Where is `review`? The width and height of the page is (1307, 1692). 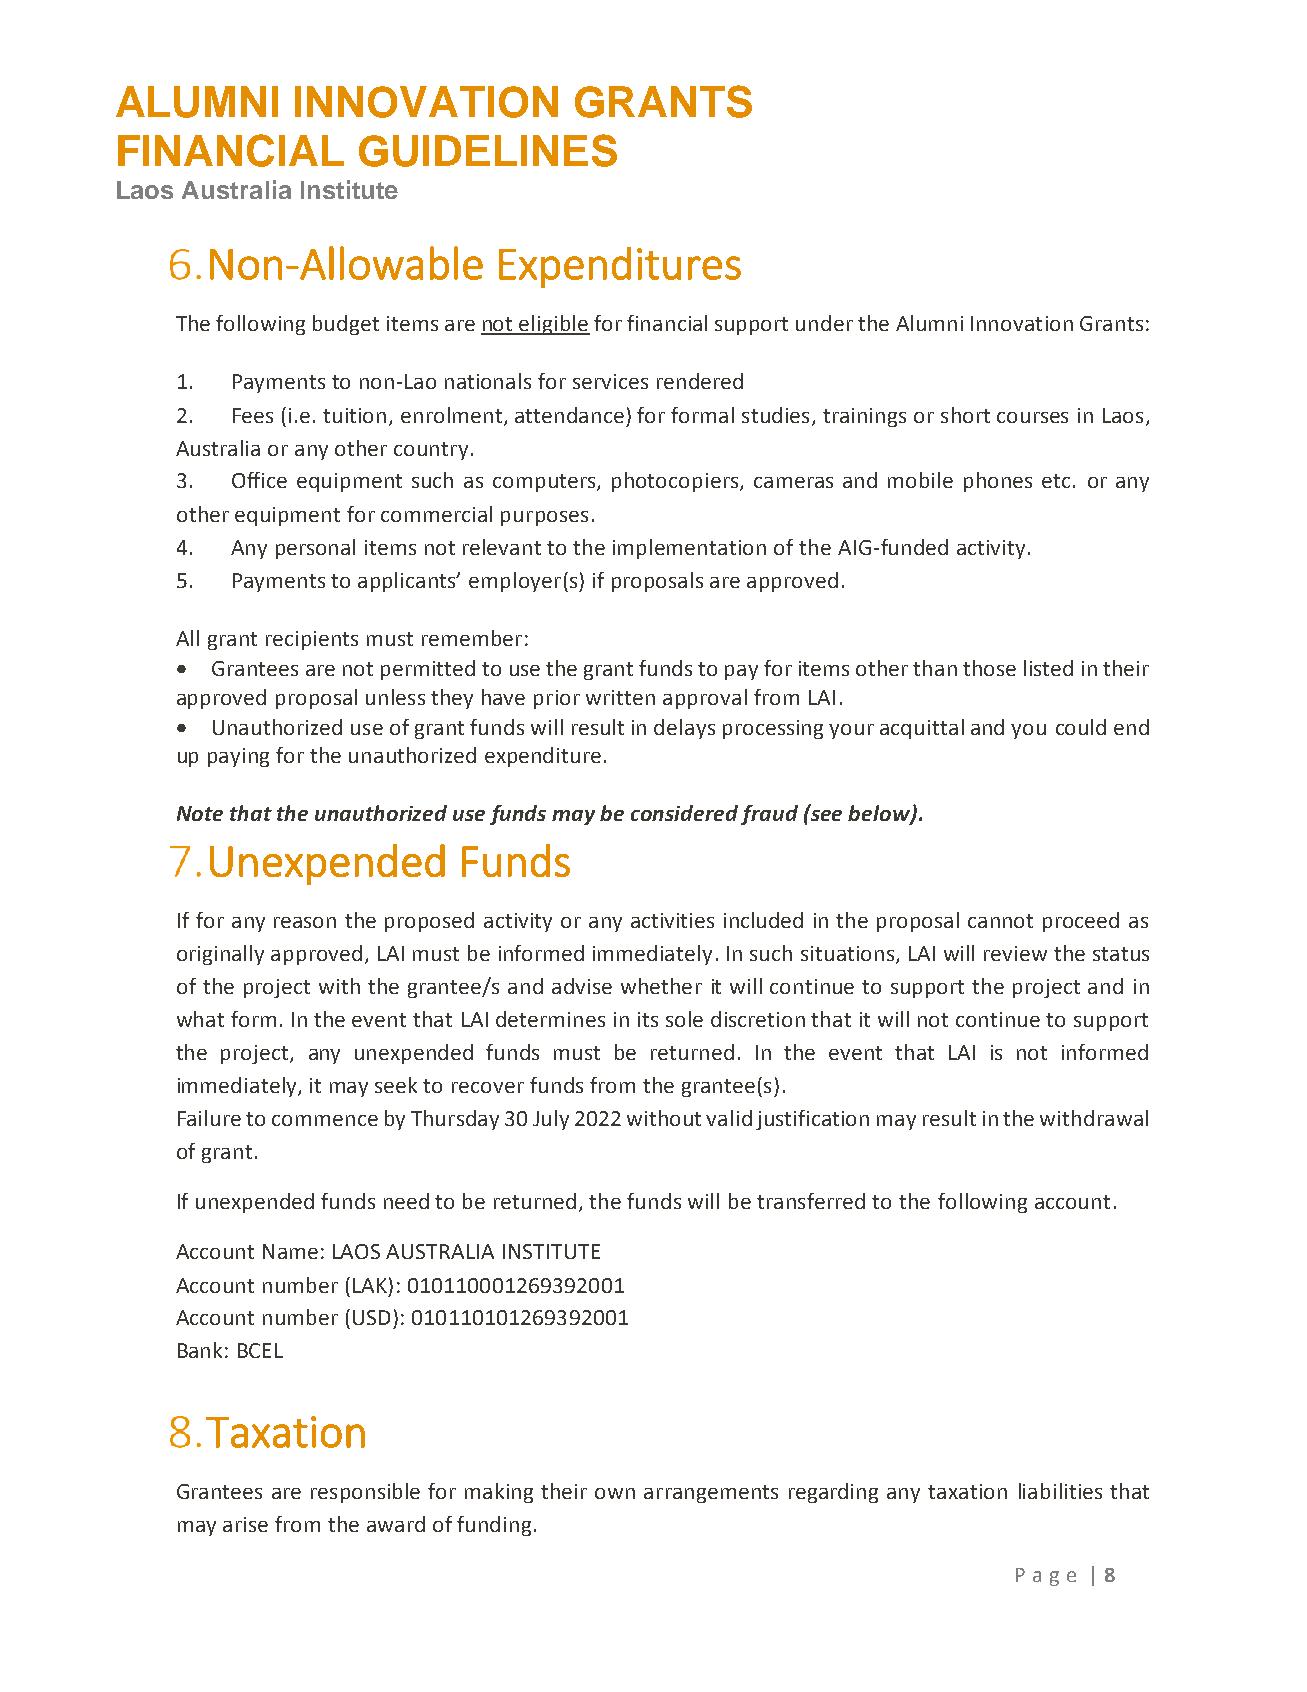 review is located at coordinates (1015, 953).
